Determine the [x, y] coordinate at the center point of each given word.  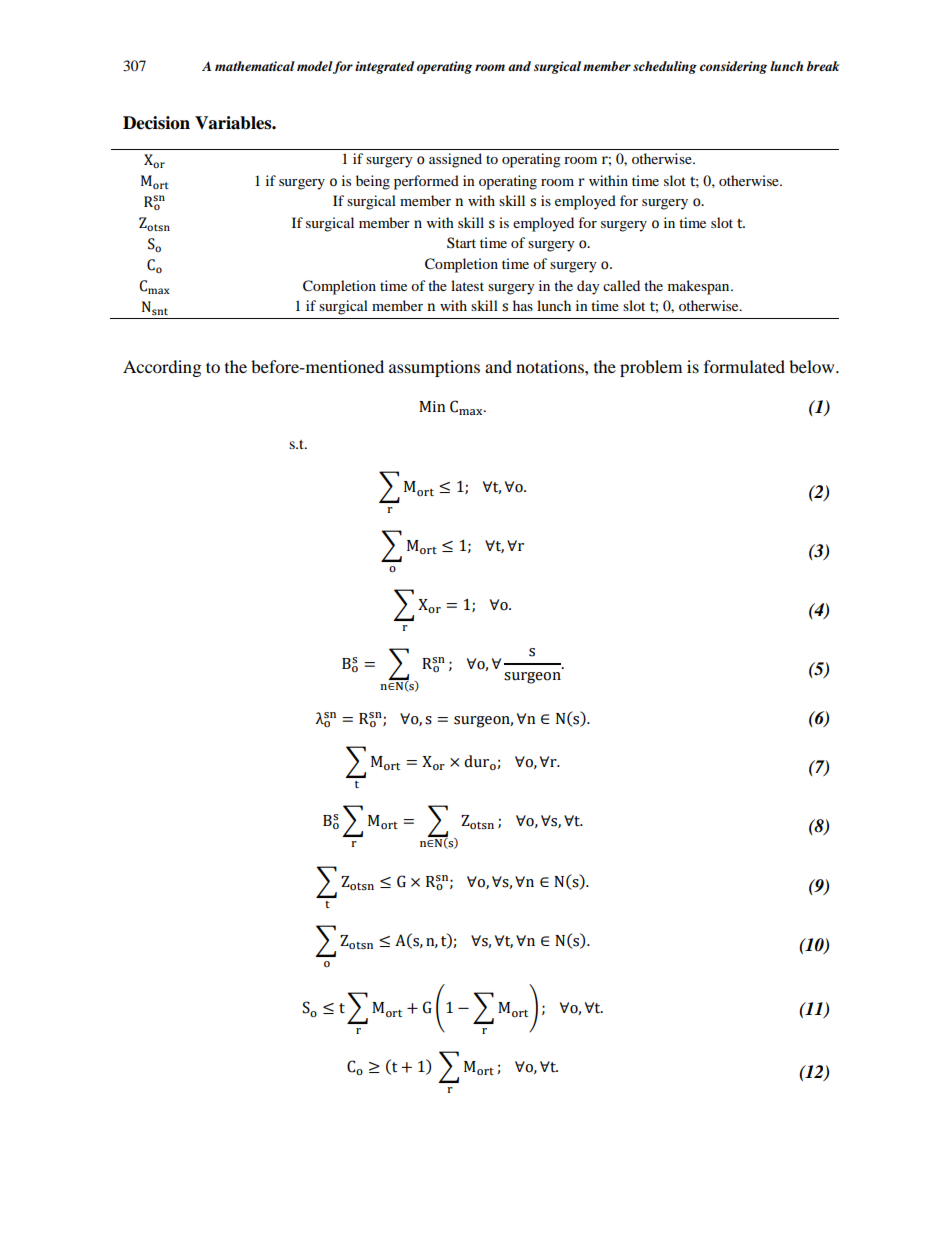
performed [426, 182]
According [162, 368]
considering [733, 67]
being [373, 182]
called [621, 285]
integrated [384, 67]
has [523, 305]
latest [467, 285]
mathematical [255, 66]
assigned [455, 160]
